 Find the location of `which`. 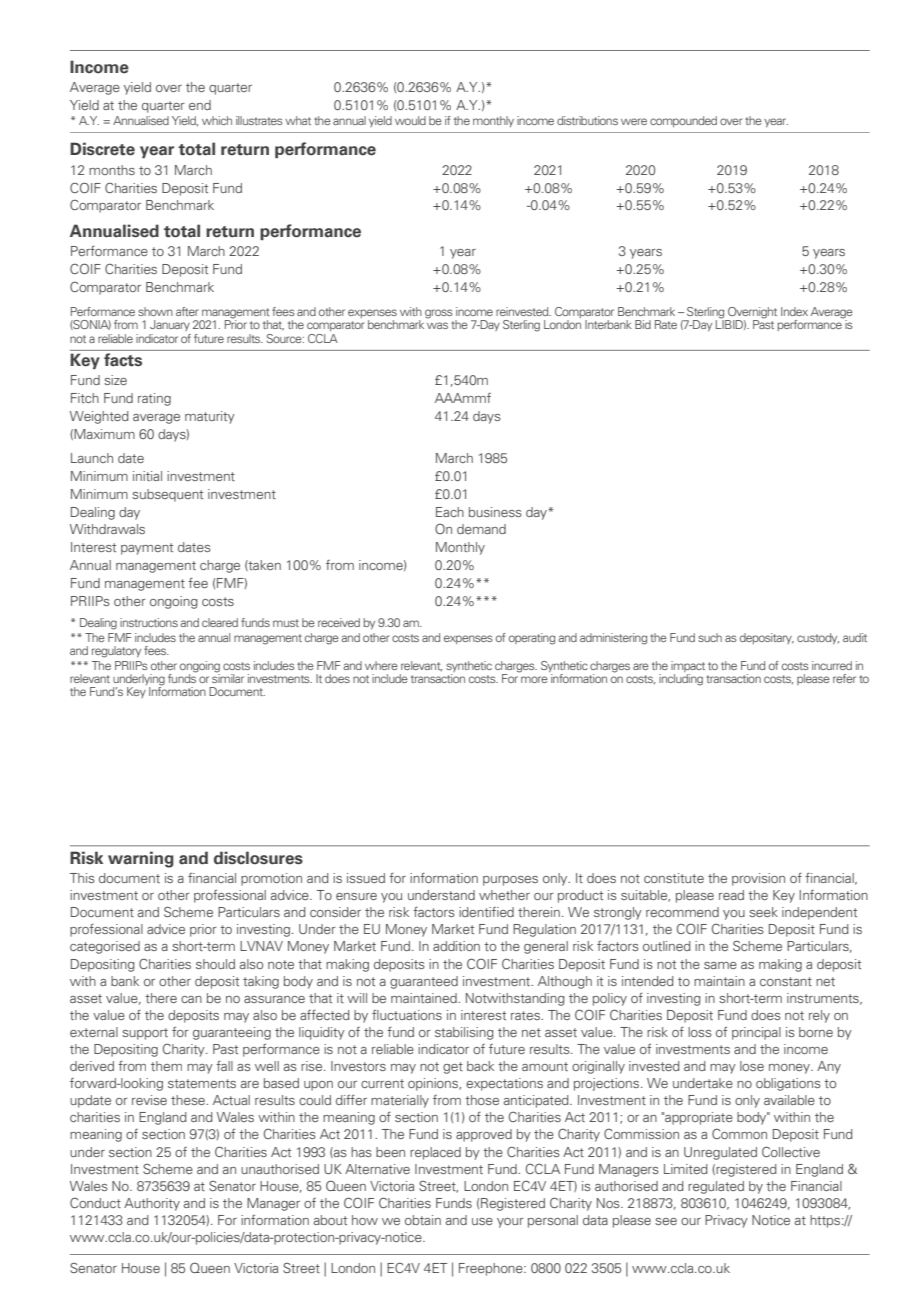

which is located at coordinates (217, 120).
